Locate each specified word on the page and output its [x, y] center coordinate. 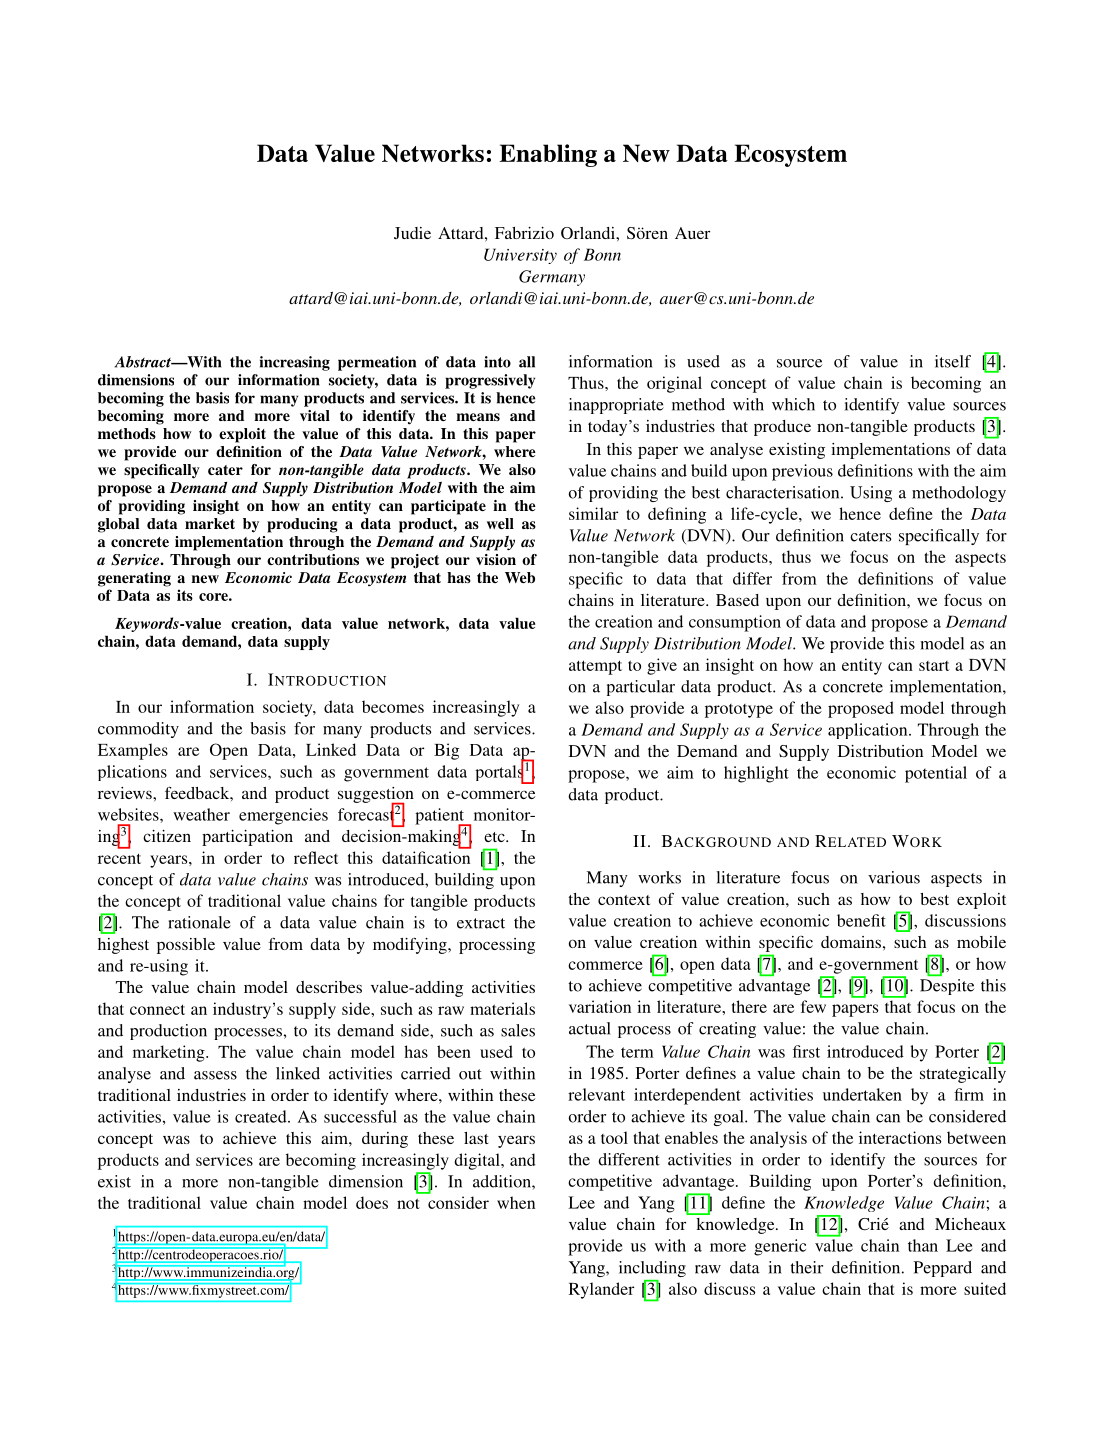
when [516, 1202]
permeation [377, 363]
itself [953, 361]
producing [302, 525]
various [894, 877]
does [372, 1202]
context [624, 900]
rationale [199, 922]
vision [496, 559]
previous [802, 472]
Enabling [548, 155]
